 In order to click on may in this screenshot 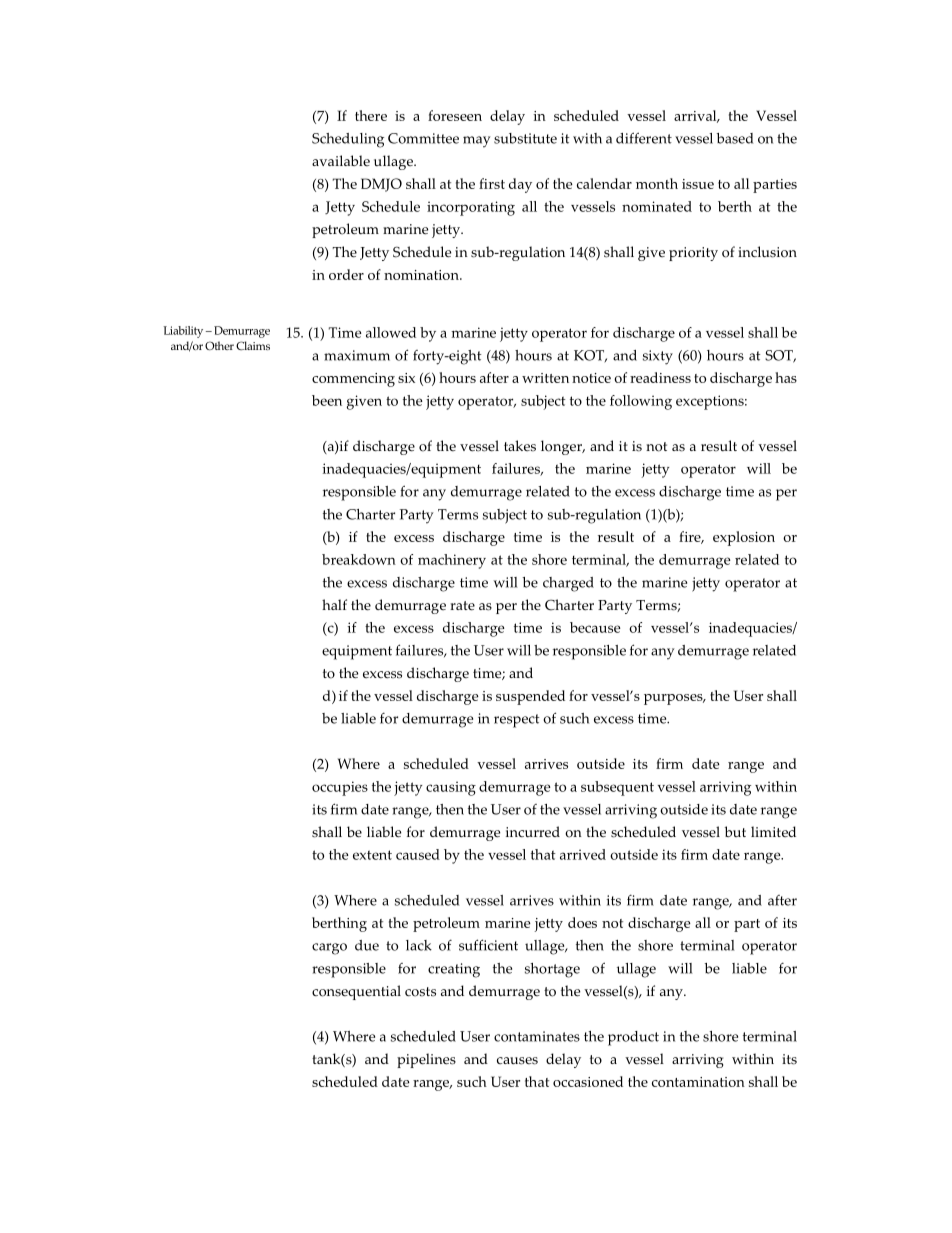, I will do `click(477, 142)`.
